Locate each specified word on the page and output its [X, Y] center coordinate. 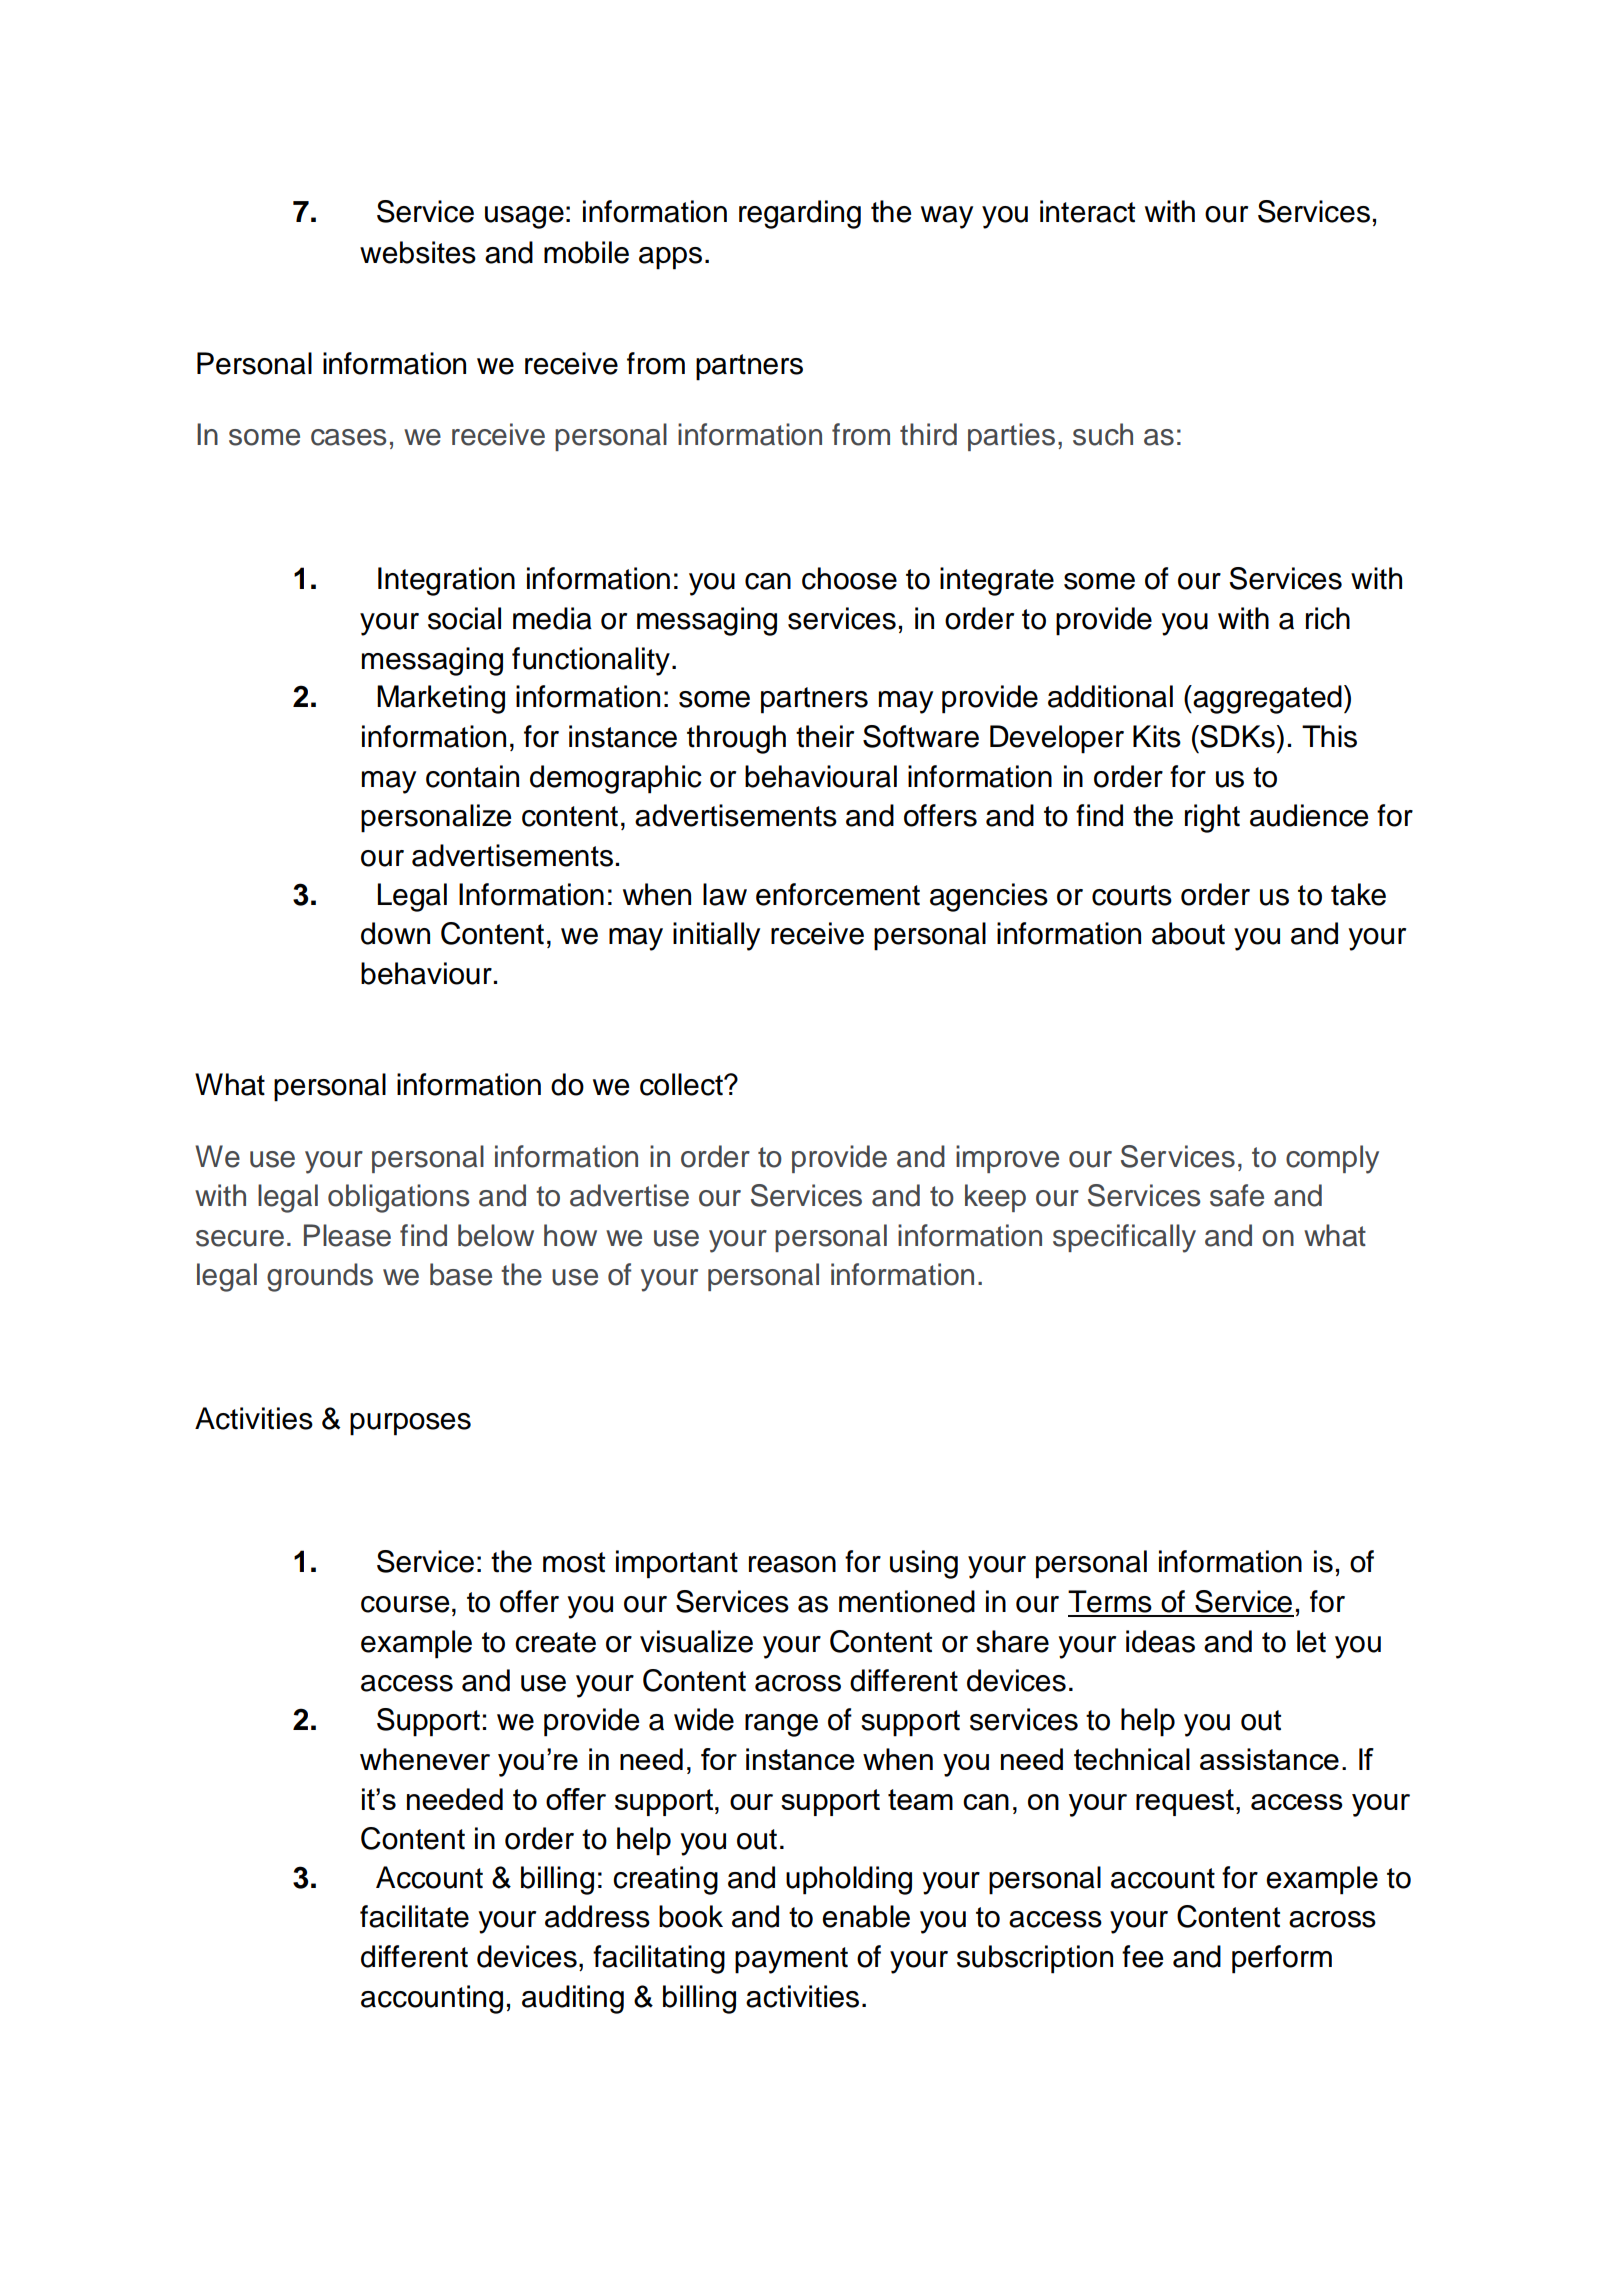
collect [682, 1084]
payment [791, 1960]
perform [1282, 1959]
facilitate [414, 1916]
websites [418, 252]
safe [1237, 1195]
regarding [800, 214]
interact [1087, 211]
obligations [399, 1198]
